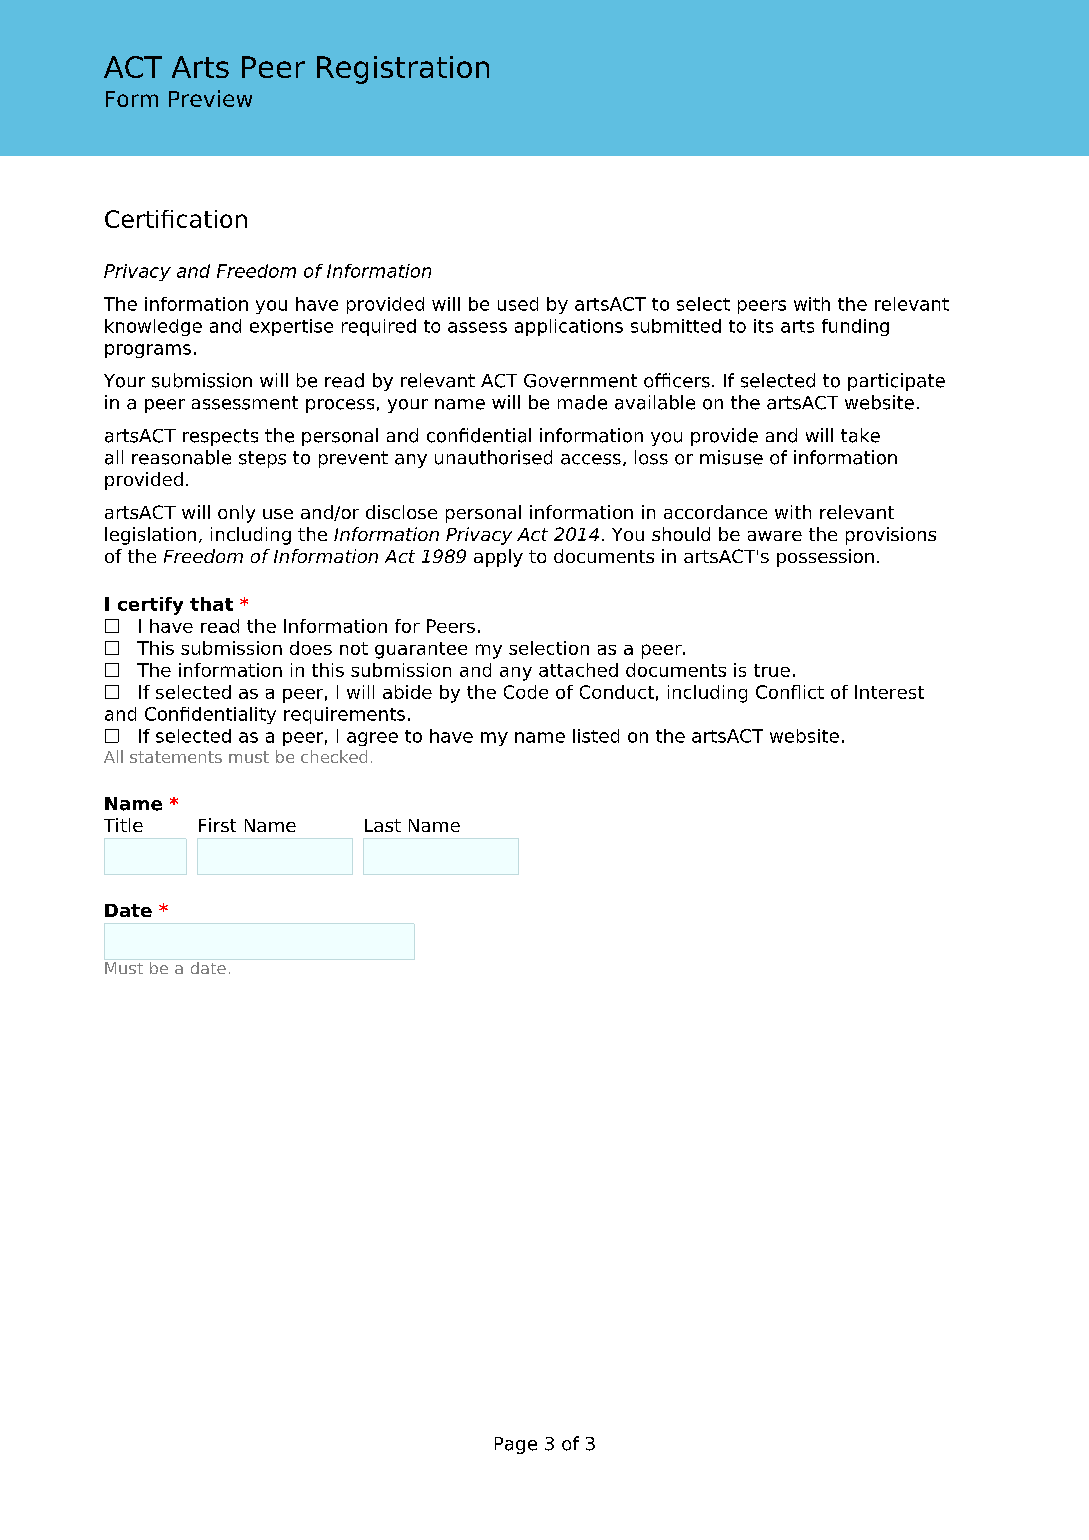  Describe the element at coordinates (596, 736) in the screenshot. I see `listed` at that location.
